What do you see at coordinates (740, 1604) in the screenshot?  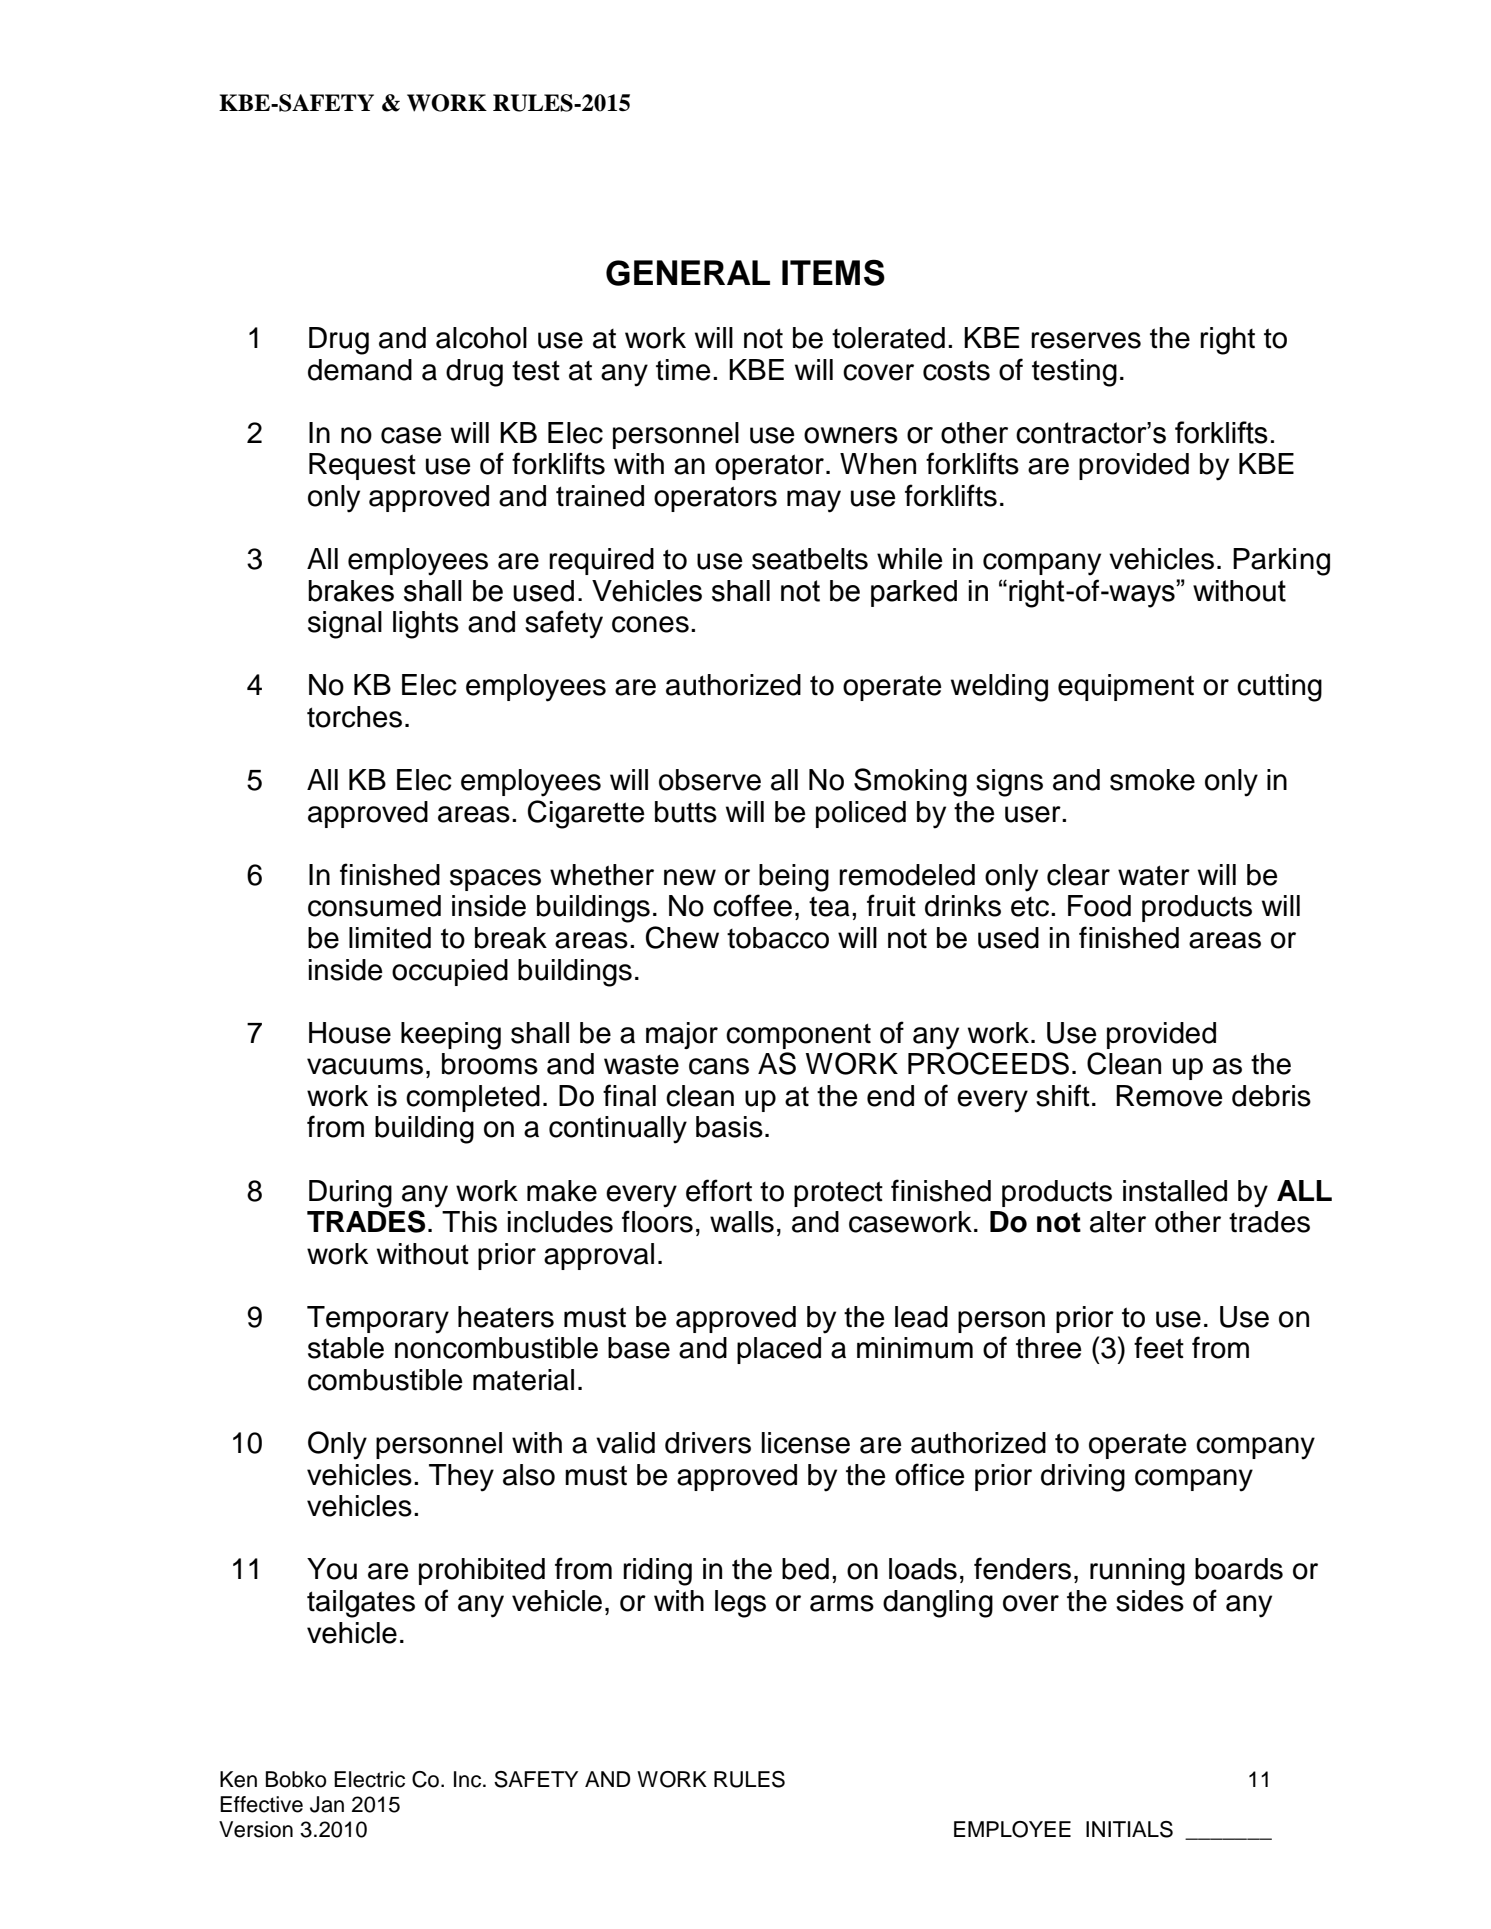 I see `legs` at bounding box center [740, 1604].
